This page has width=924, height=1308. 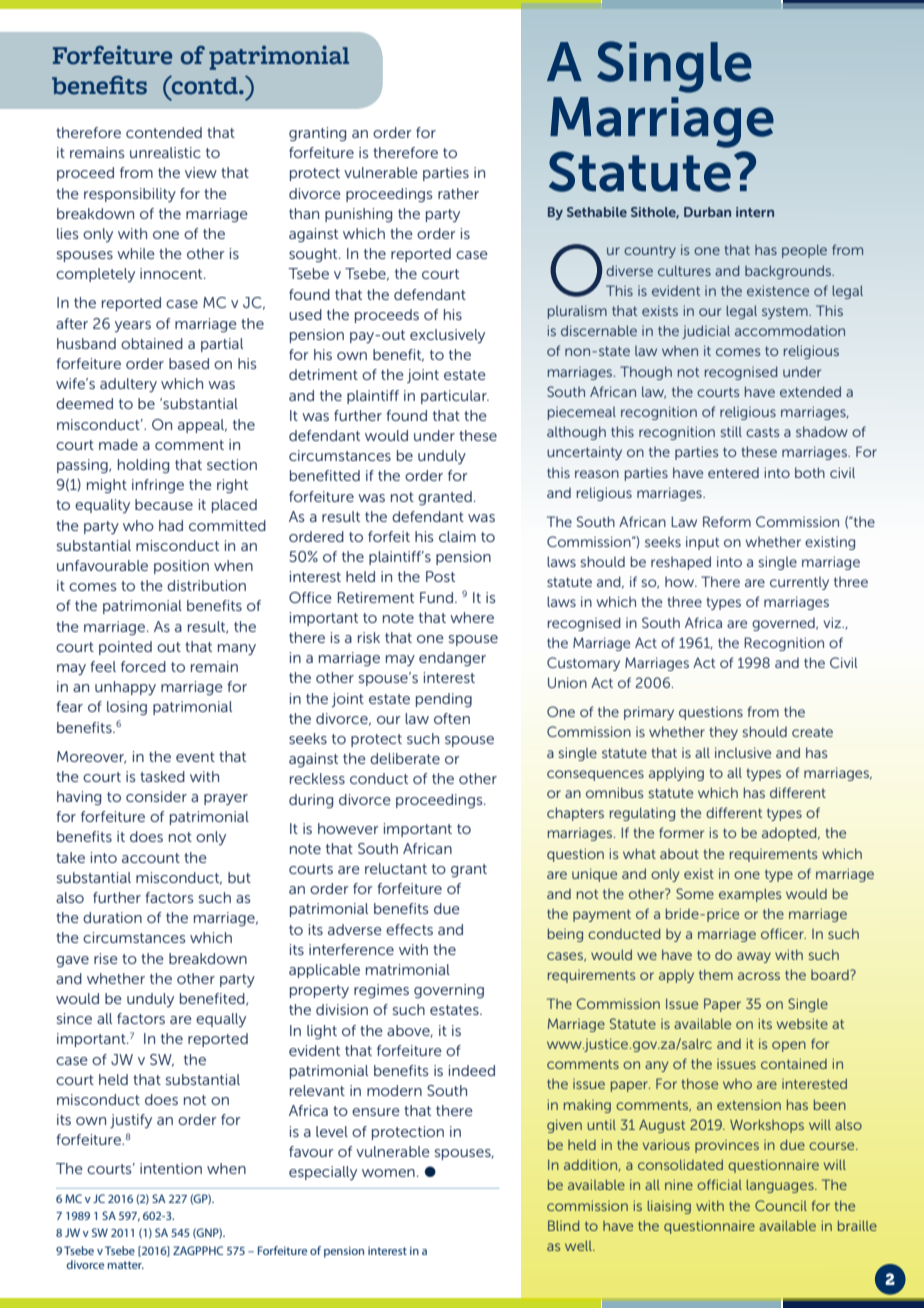 I want to click on intern, so click(x=755, y=212).
